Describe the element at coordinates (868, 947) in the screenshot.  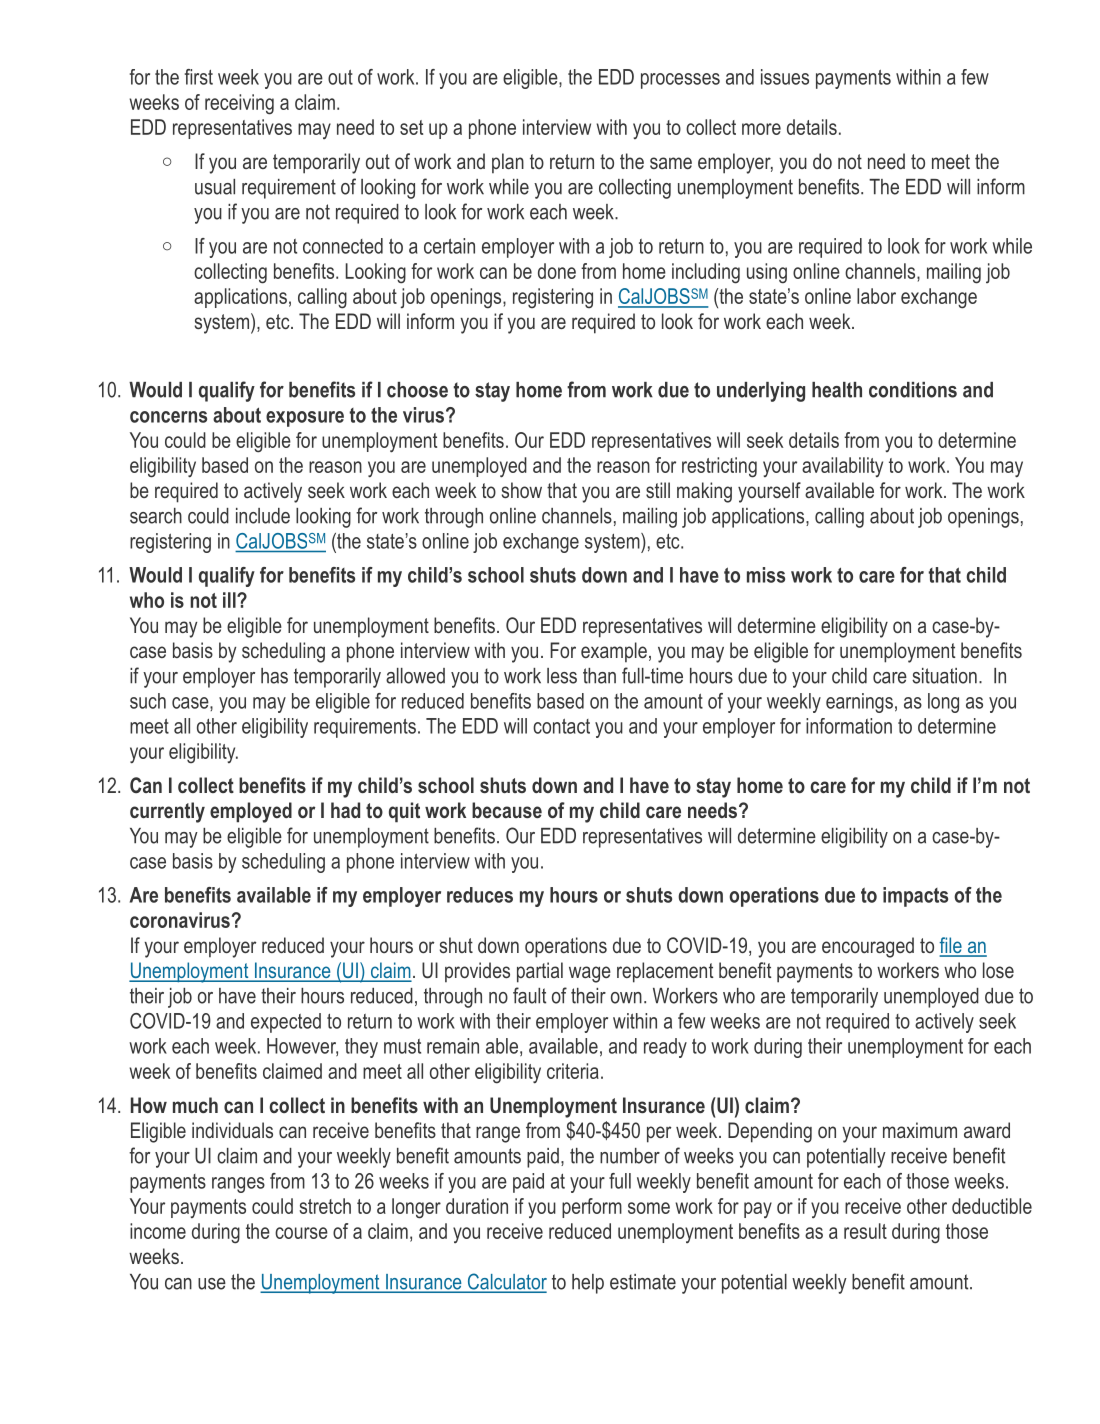
I see `encouraged` at that location.
